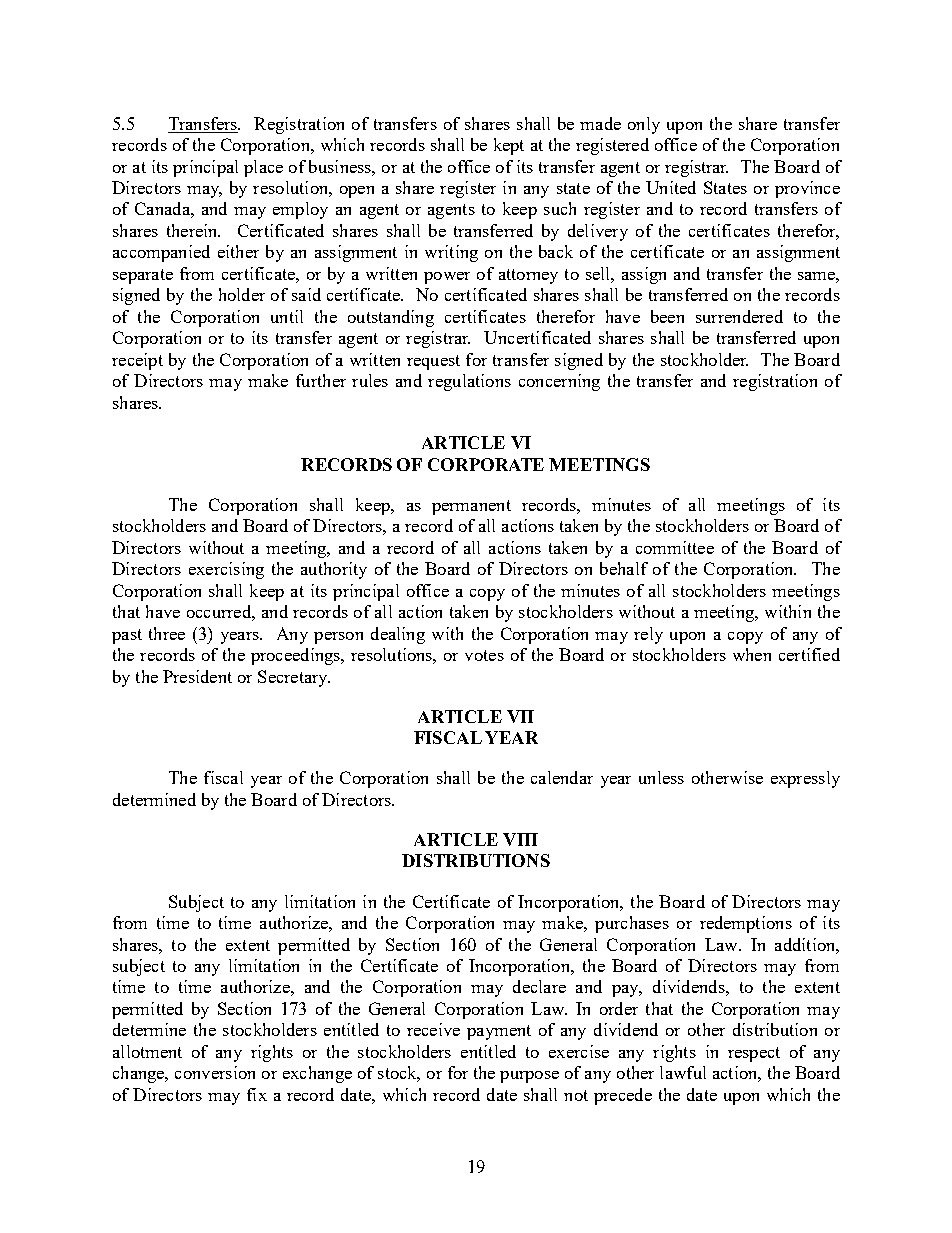 The width and height of the page is (952, 1233). What do you see at coordinates (167, 633) in the page?
I see `three` at bounding box center [167, 633].
